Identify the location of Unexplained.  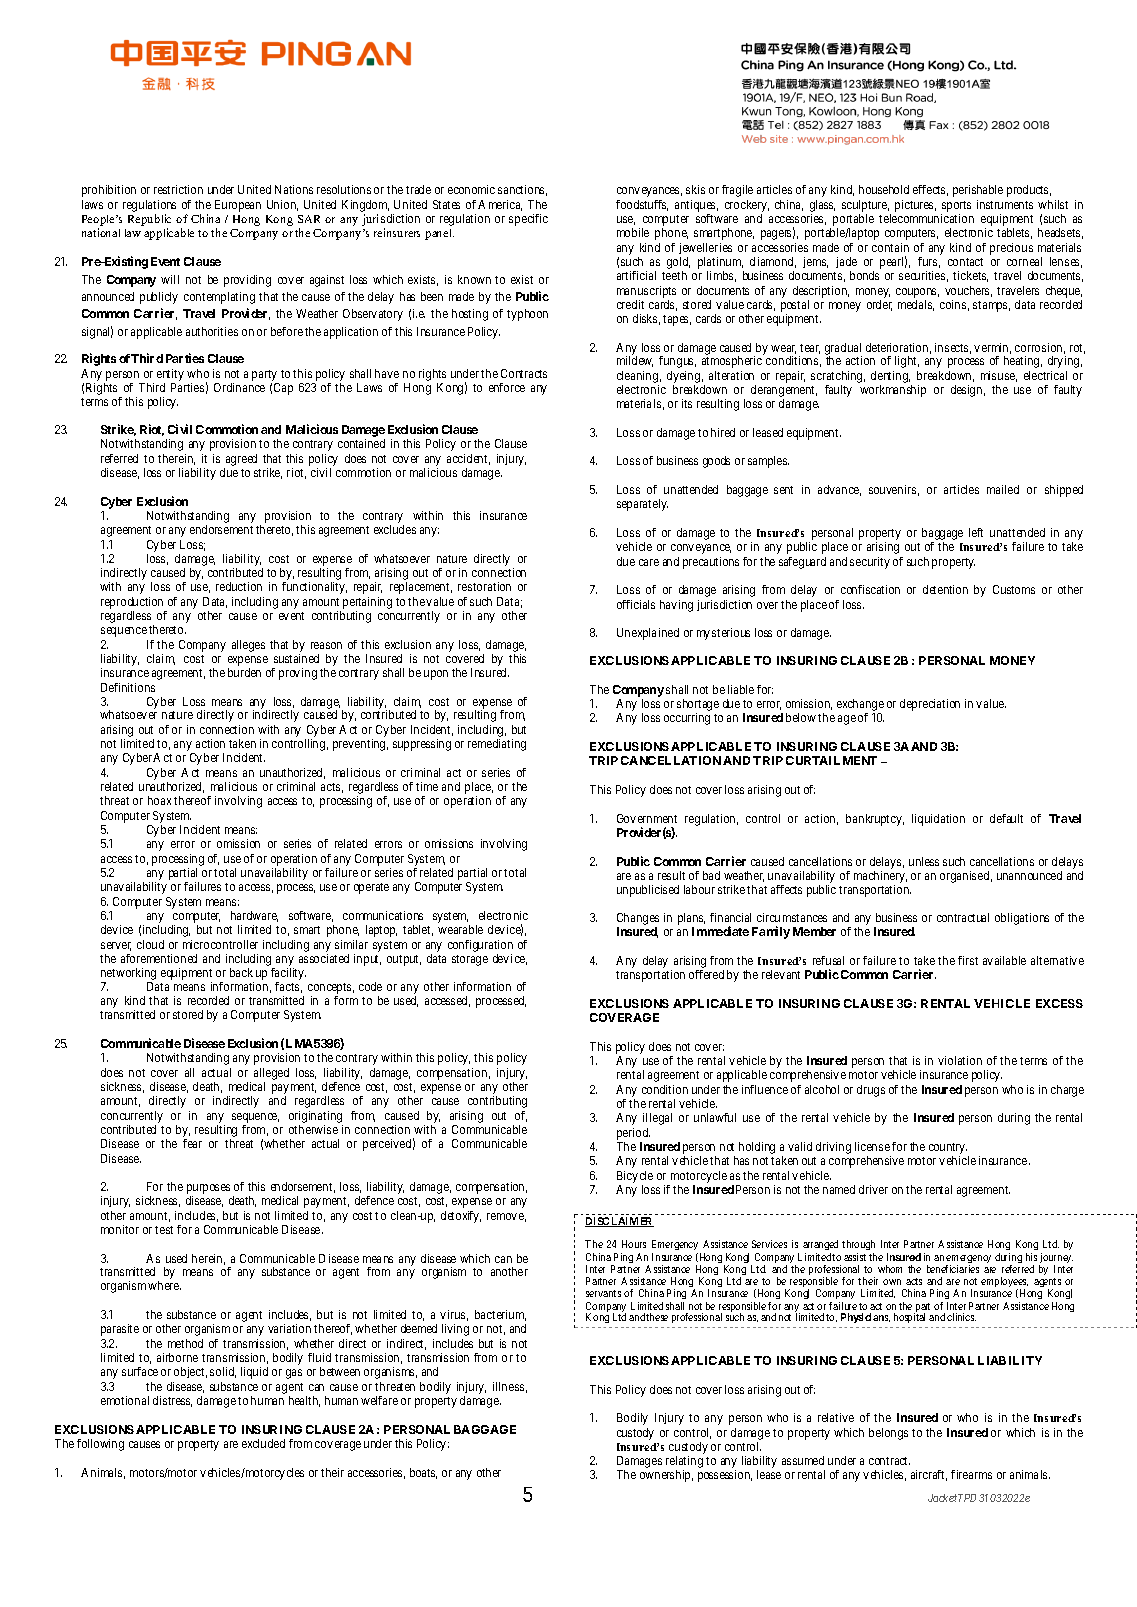
(648, 634).
